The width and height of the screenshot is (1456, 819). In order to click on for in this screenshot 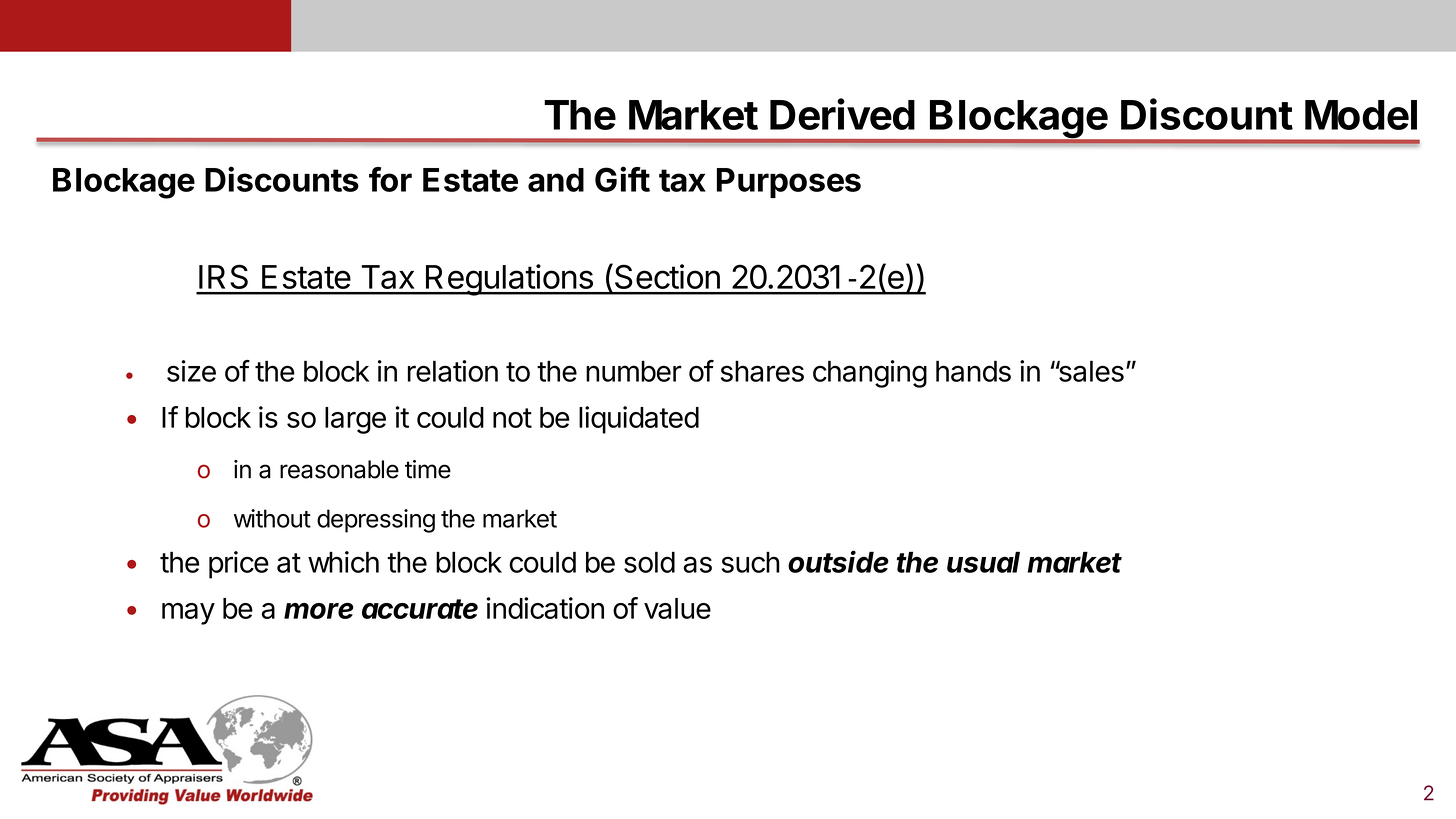, I will do `click(390, 179)`.
